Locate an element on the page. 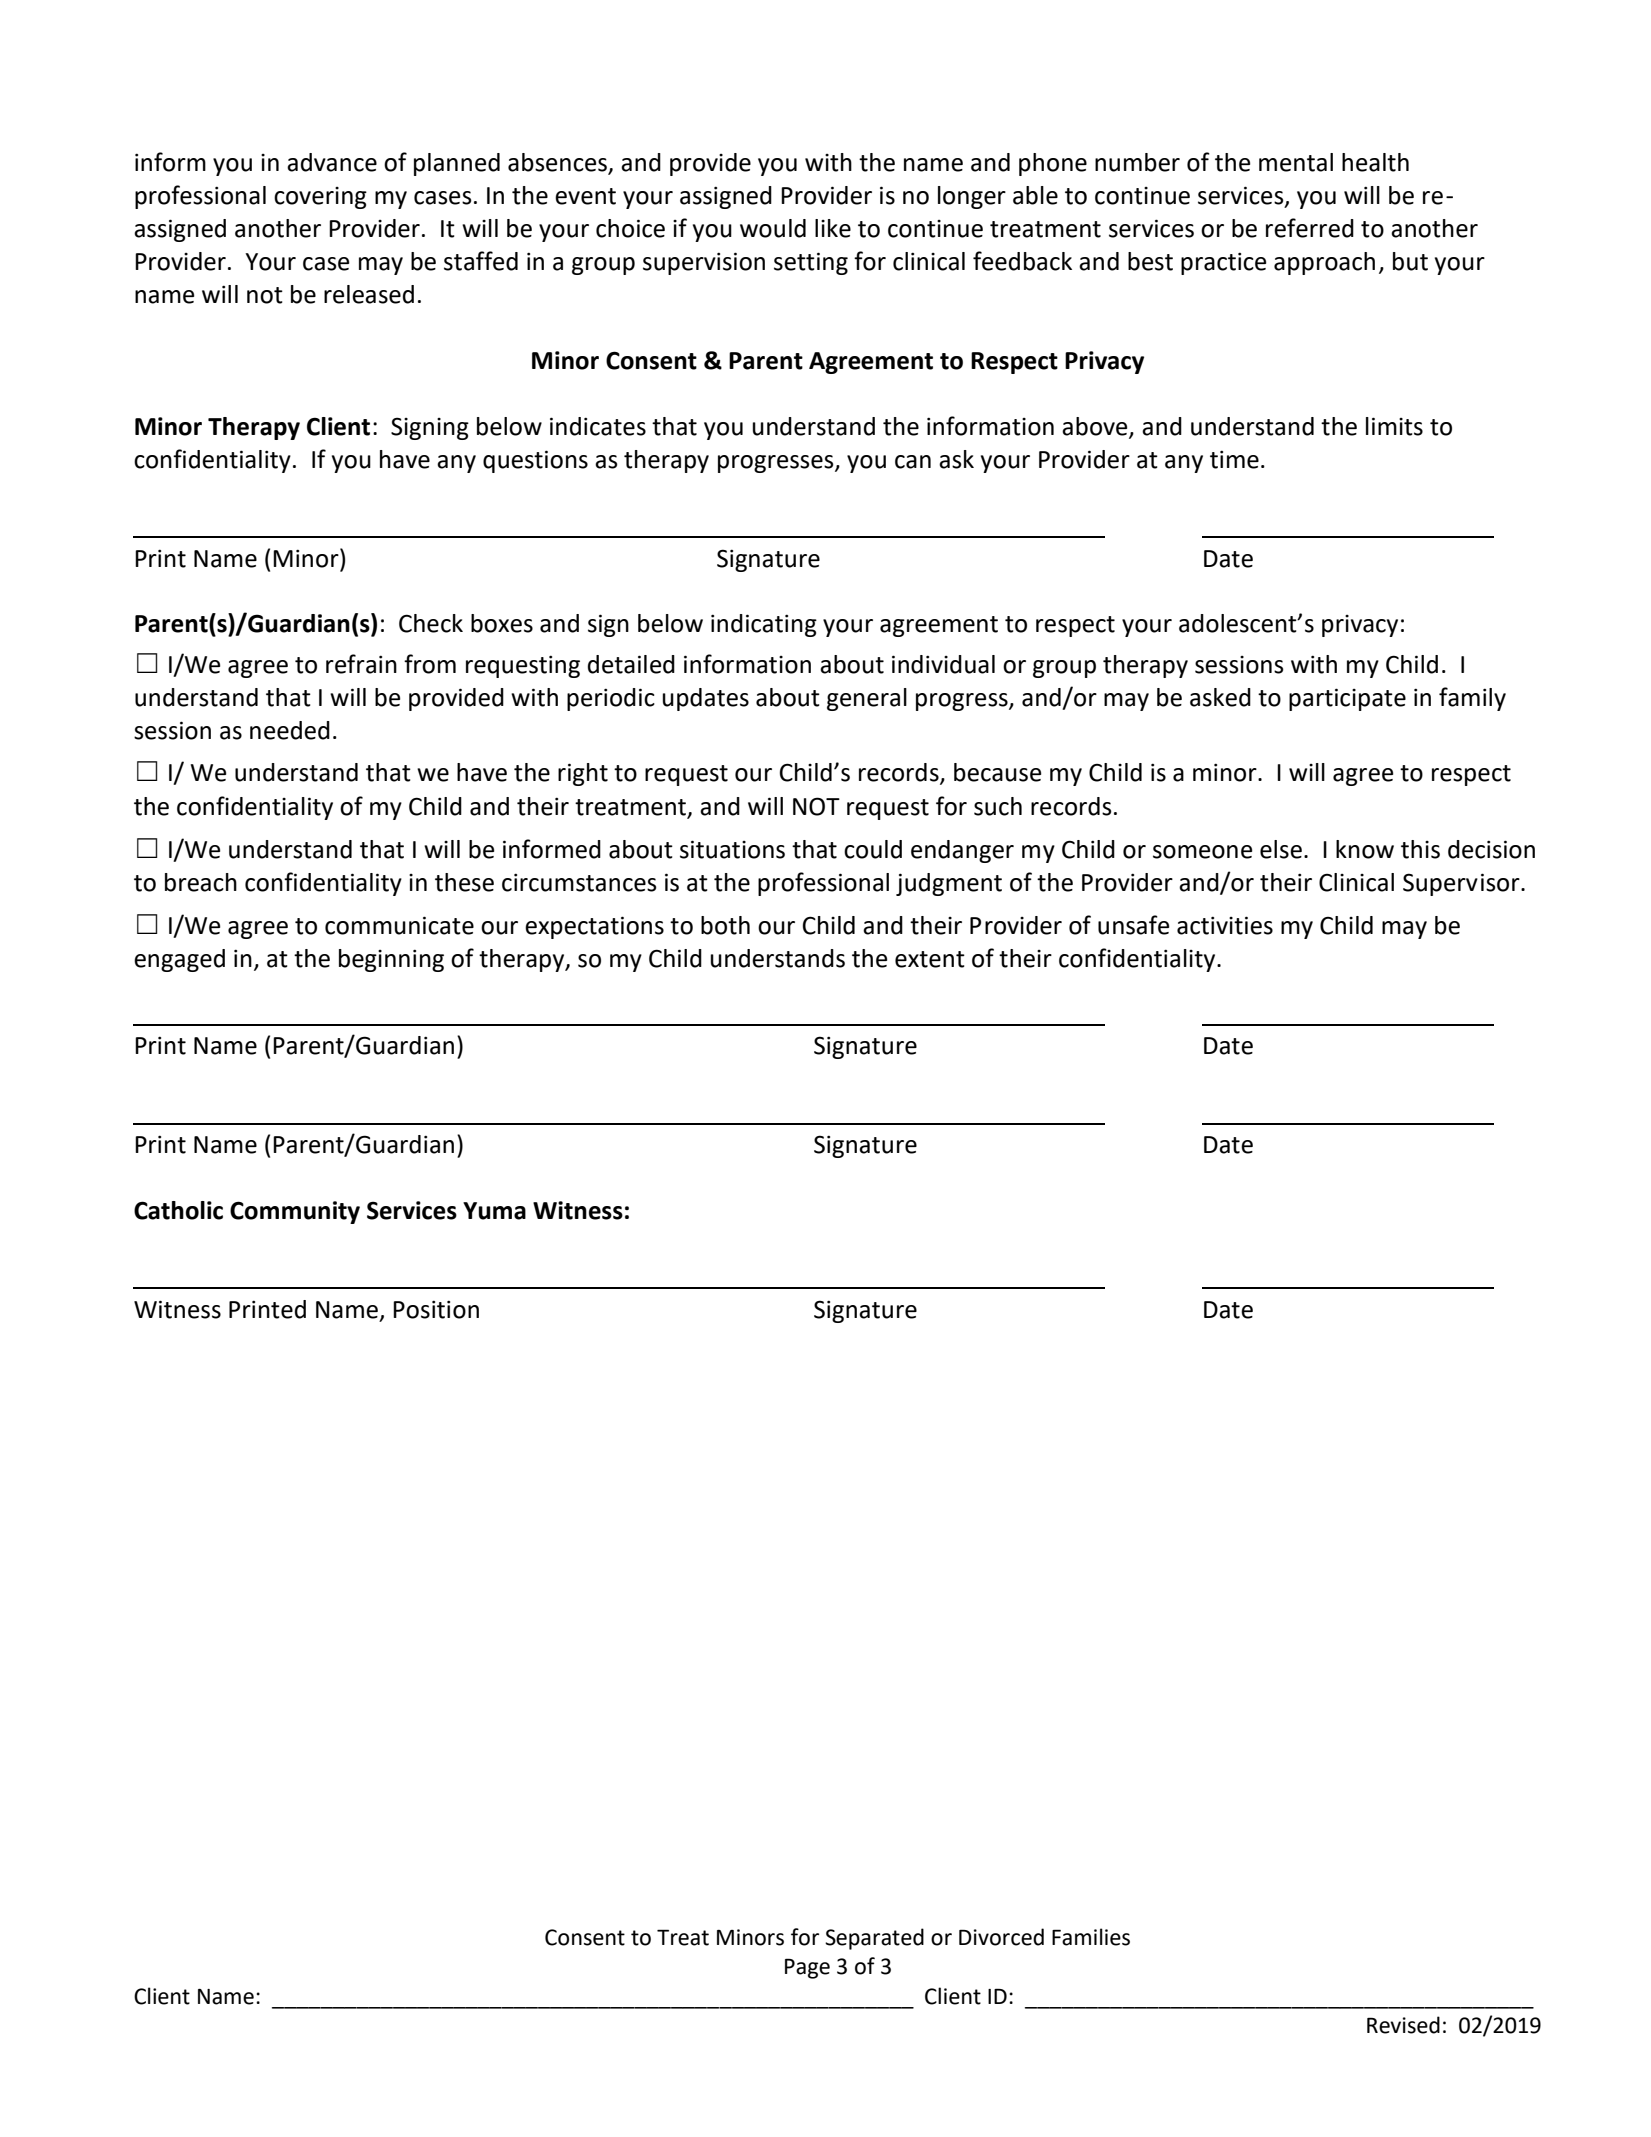  needed is located at coordinates (290, 730).
